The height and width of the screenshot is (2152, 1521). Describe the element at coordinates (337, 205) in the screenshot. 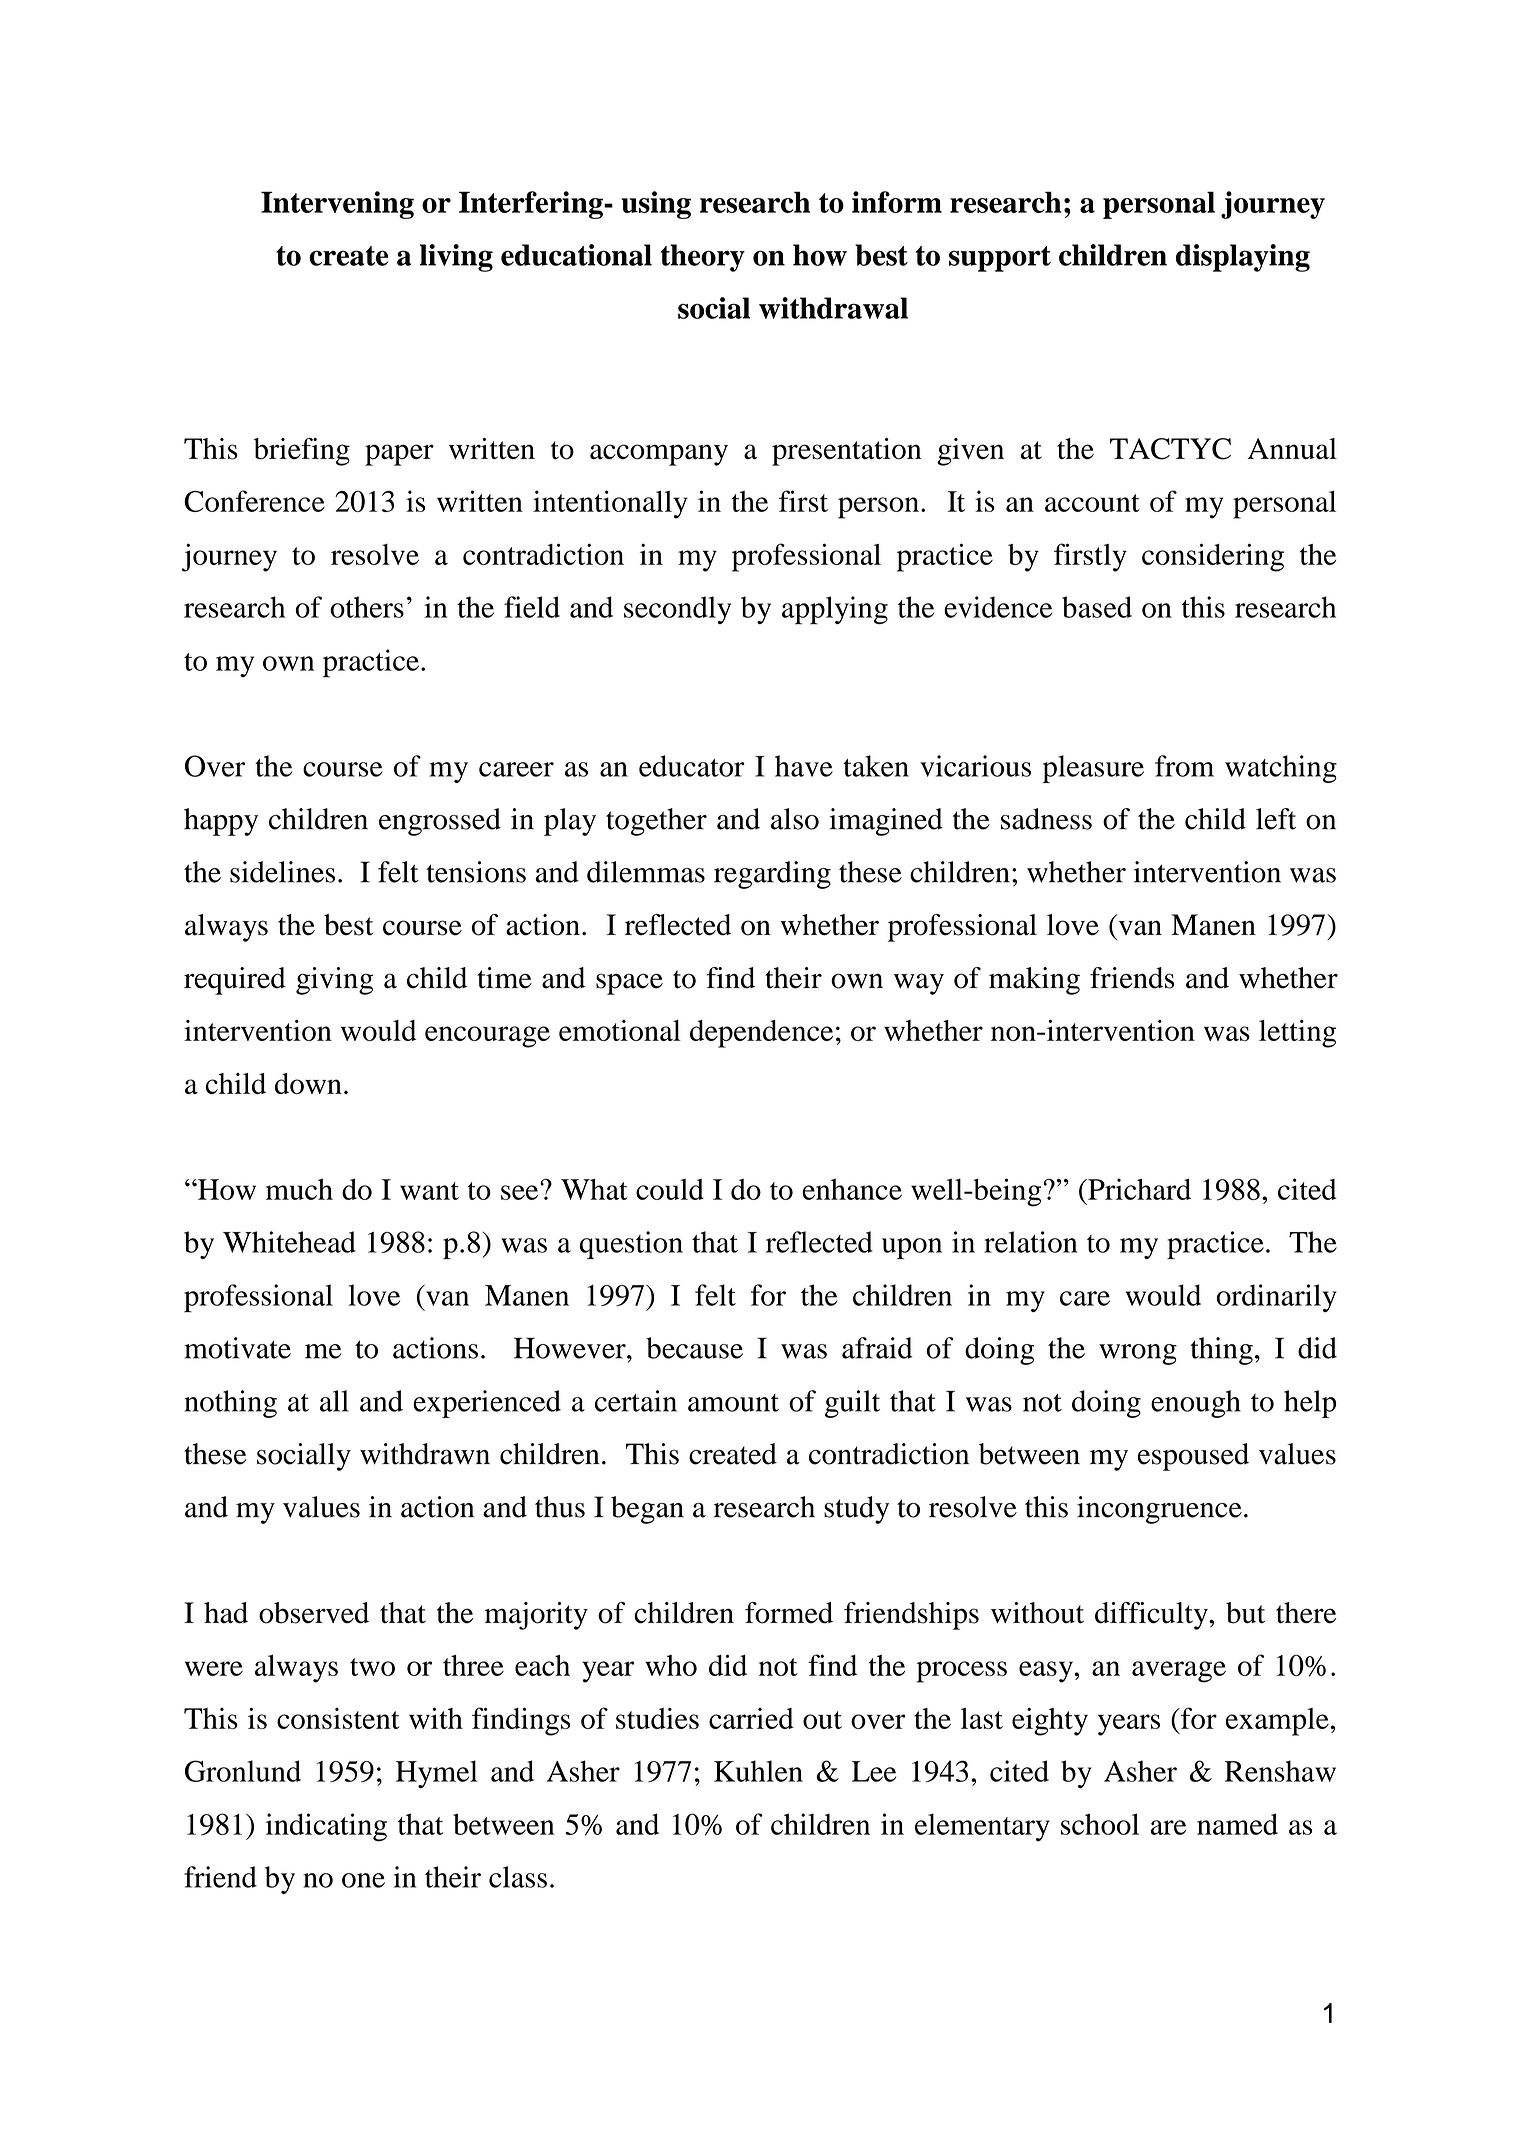

I see `Intervening` at that location.
